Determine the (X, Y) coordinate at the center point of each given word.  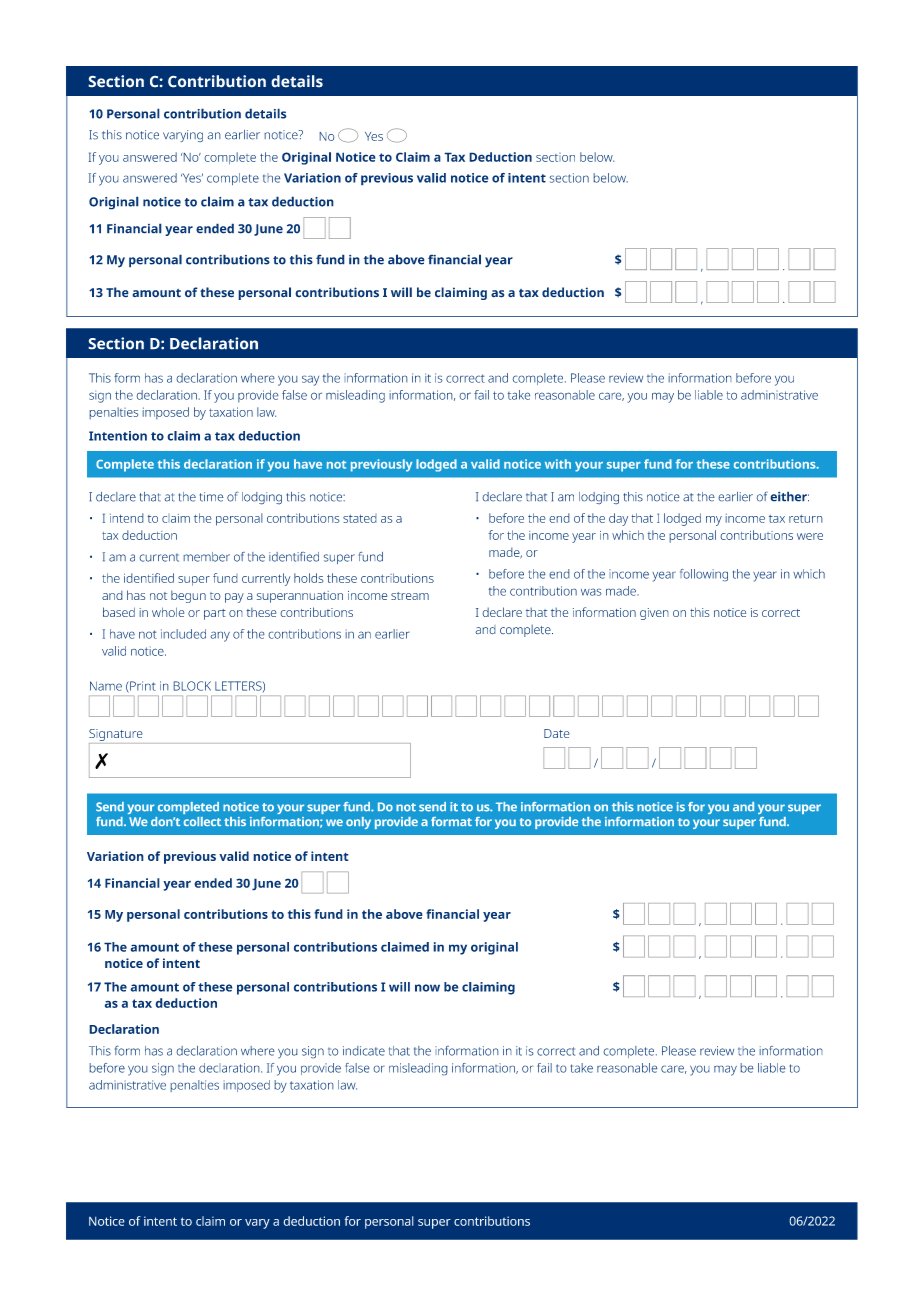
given (654, 614)
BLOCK (192, 686)
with (558, 464)
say (310, 380)
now (427, 988)
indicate (364, 1051)
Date (557, 733)
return (806, 518)
